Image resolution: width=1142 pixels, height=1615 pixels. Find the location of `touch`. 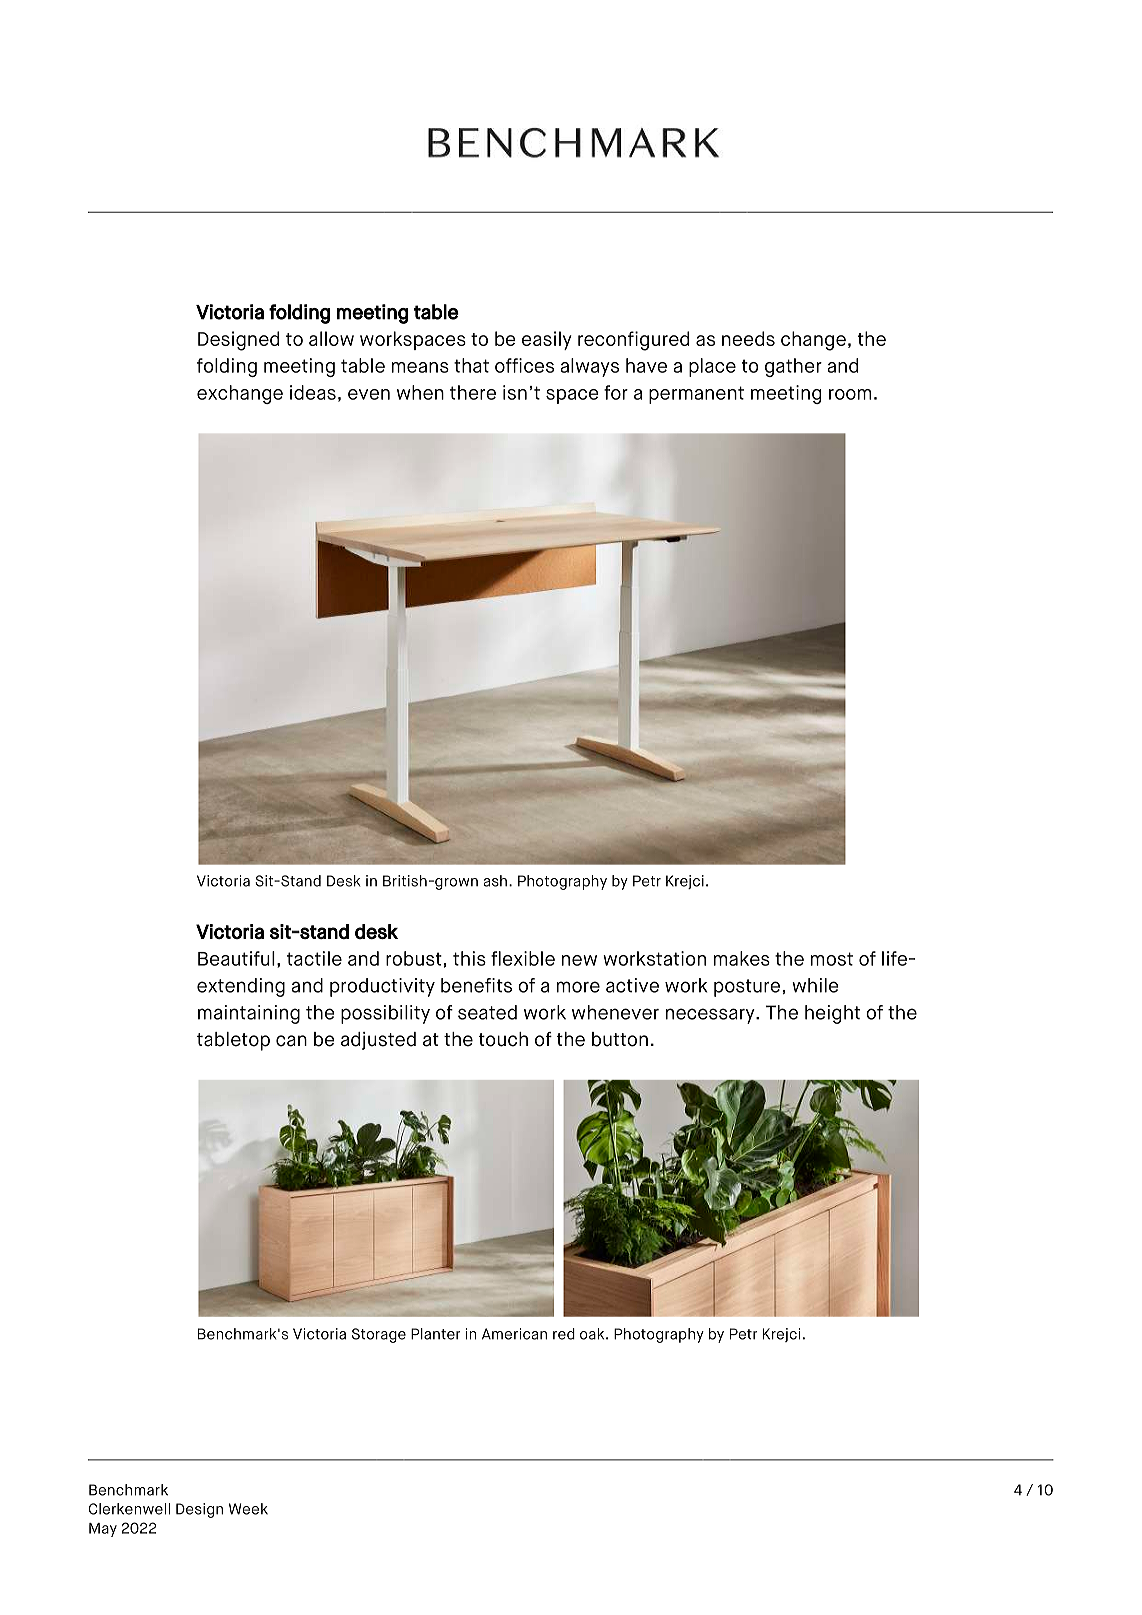

touch is located at coordinates (503, 1039).
